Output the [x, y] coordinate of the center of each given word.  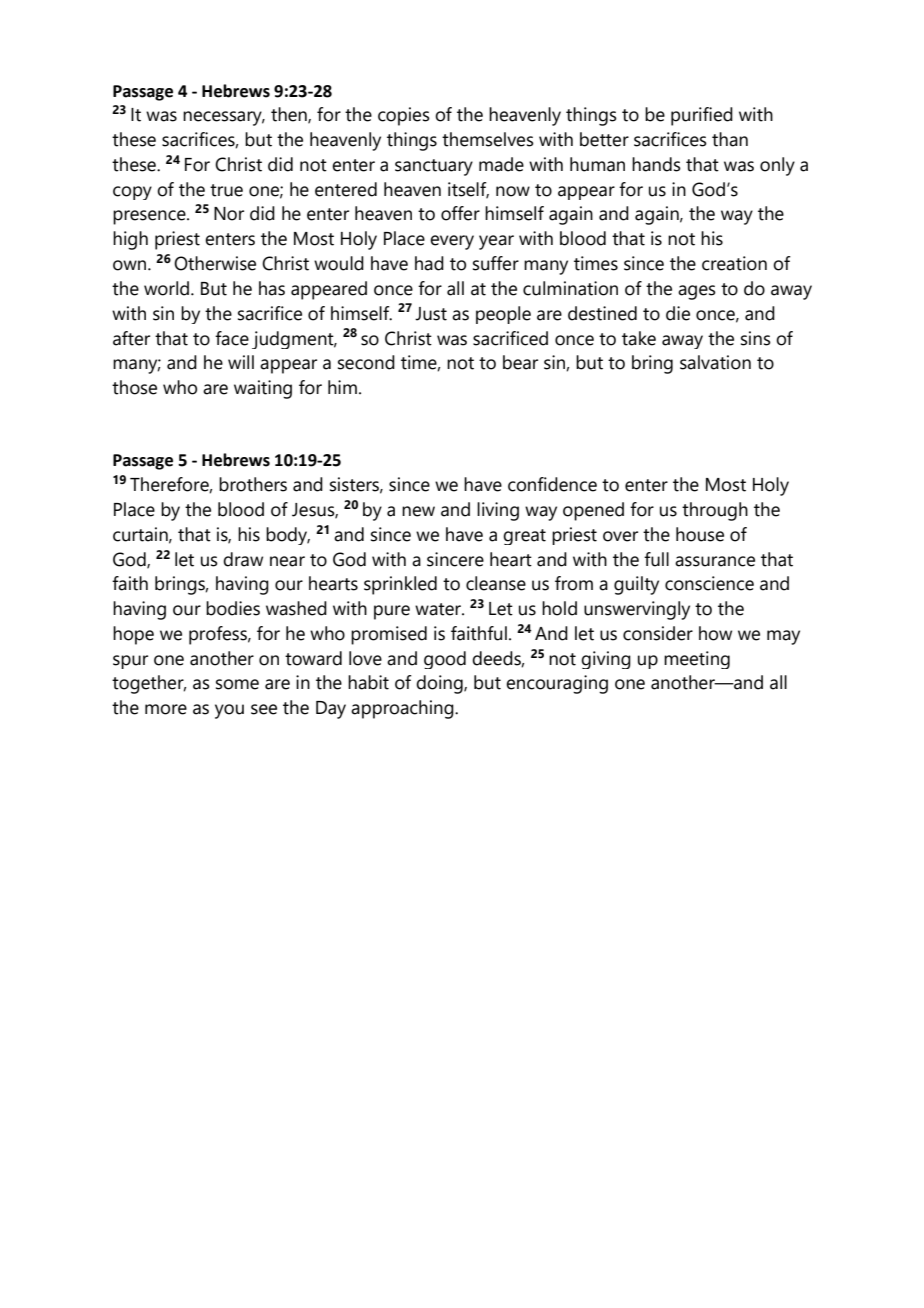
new [418, 511]
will [241, 362]
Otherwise [215, 263]
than [730, 139]
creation [734, 263]
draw [243, 559]
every [452, 242]
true [226, 190]
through [715, 511]
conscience [709, 583]
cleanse [496, 583]
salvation [715, 362]
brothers [253, 484]
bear [520, 362]
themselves [488, 139]
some [237, 684]
